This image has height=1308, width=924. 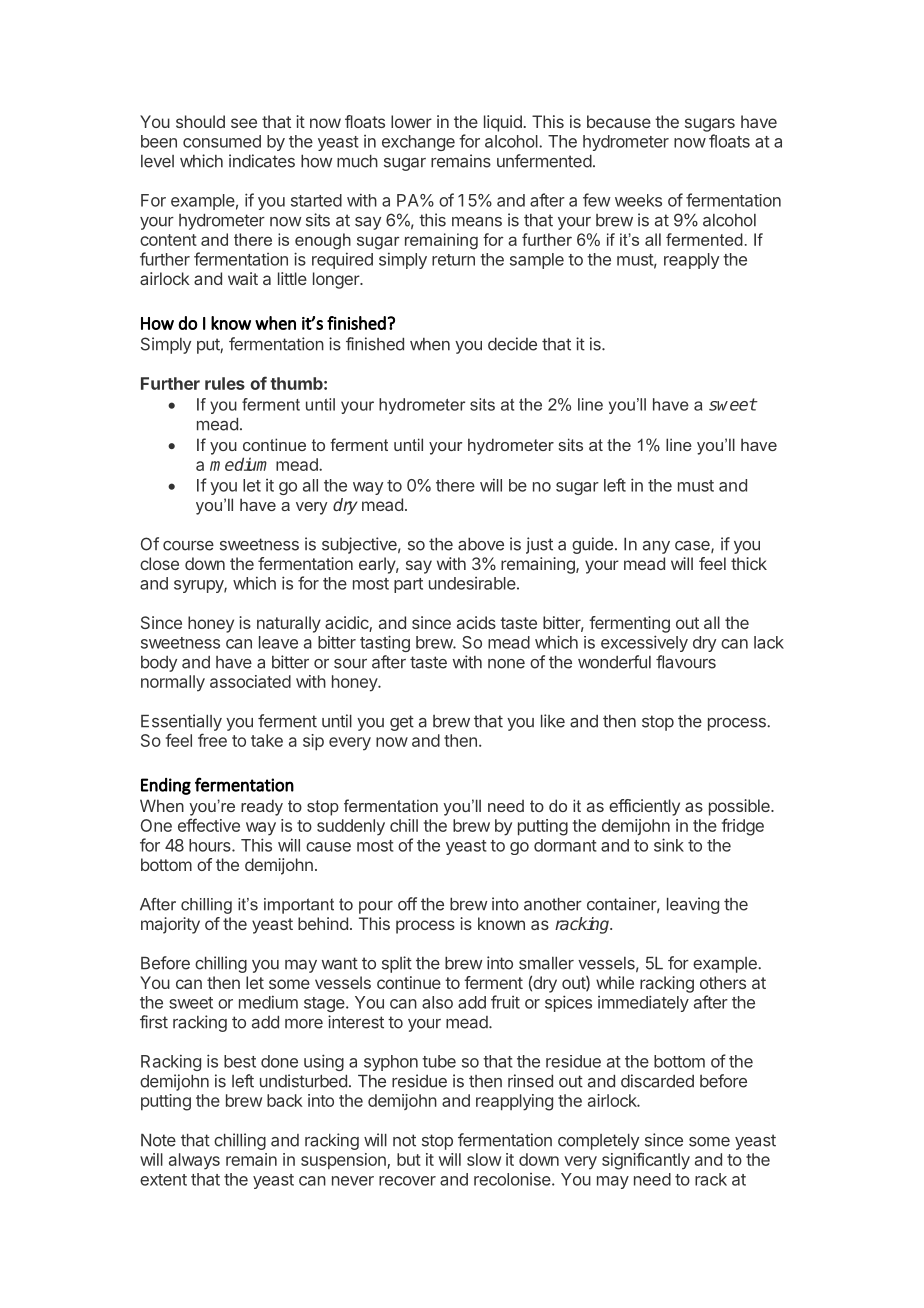 I want to click on majority, so click(x=170, y=925).
